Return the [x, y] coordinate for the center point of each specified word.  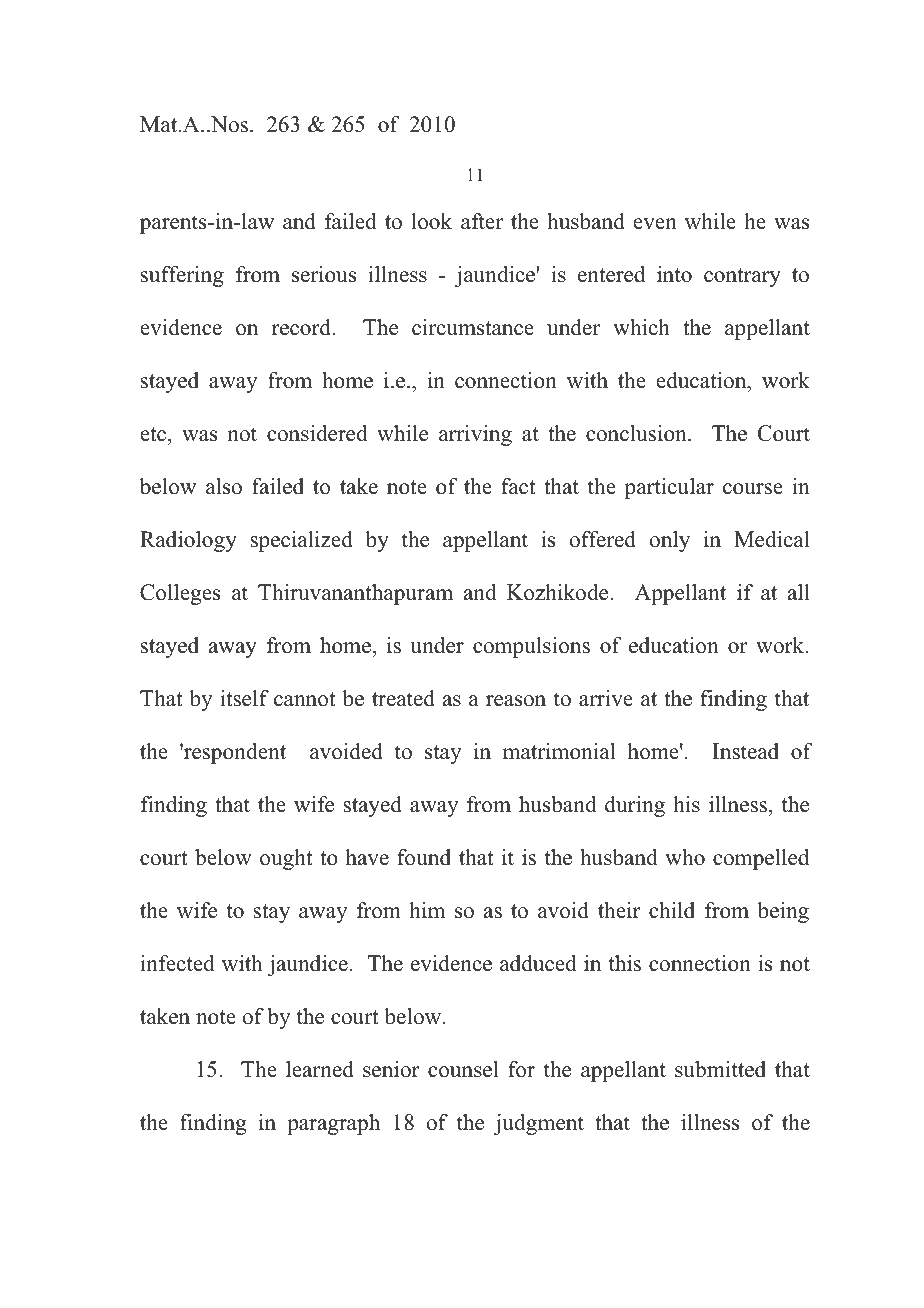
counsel [463, 1069]
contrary [742, 277]
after [482, 221]
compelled [761, 859]
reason [516, 701]
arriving [475, 435]
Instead [745, 751]
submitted [720, 1069]
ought [286, 859]
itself [244, 698]
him [427, 910]
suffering [182, 276]
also [224, 486]
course [753, 489]
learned [320, 1069]
